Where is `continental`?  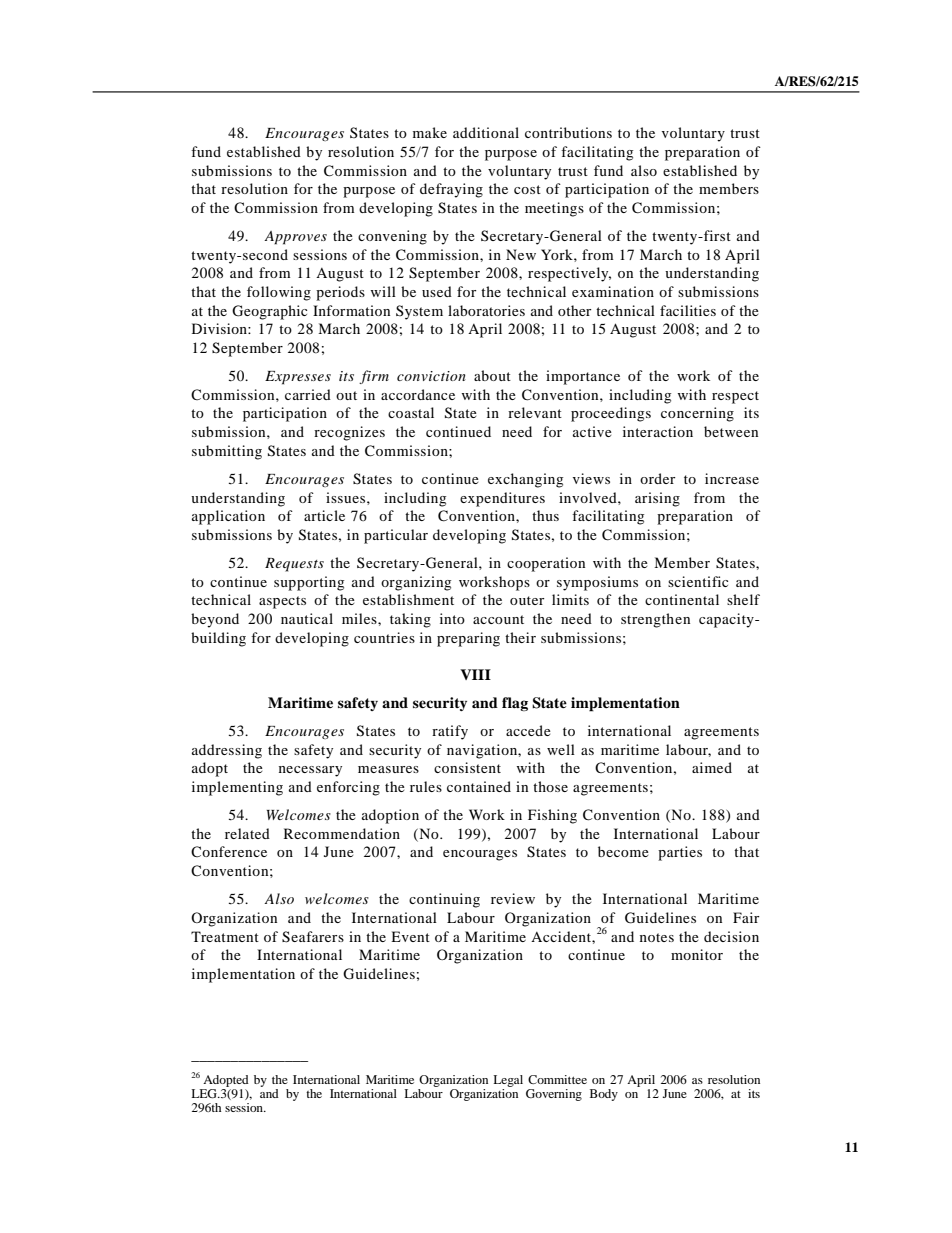 continental is located at coordinates (682, 599).
